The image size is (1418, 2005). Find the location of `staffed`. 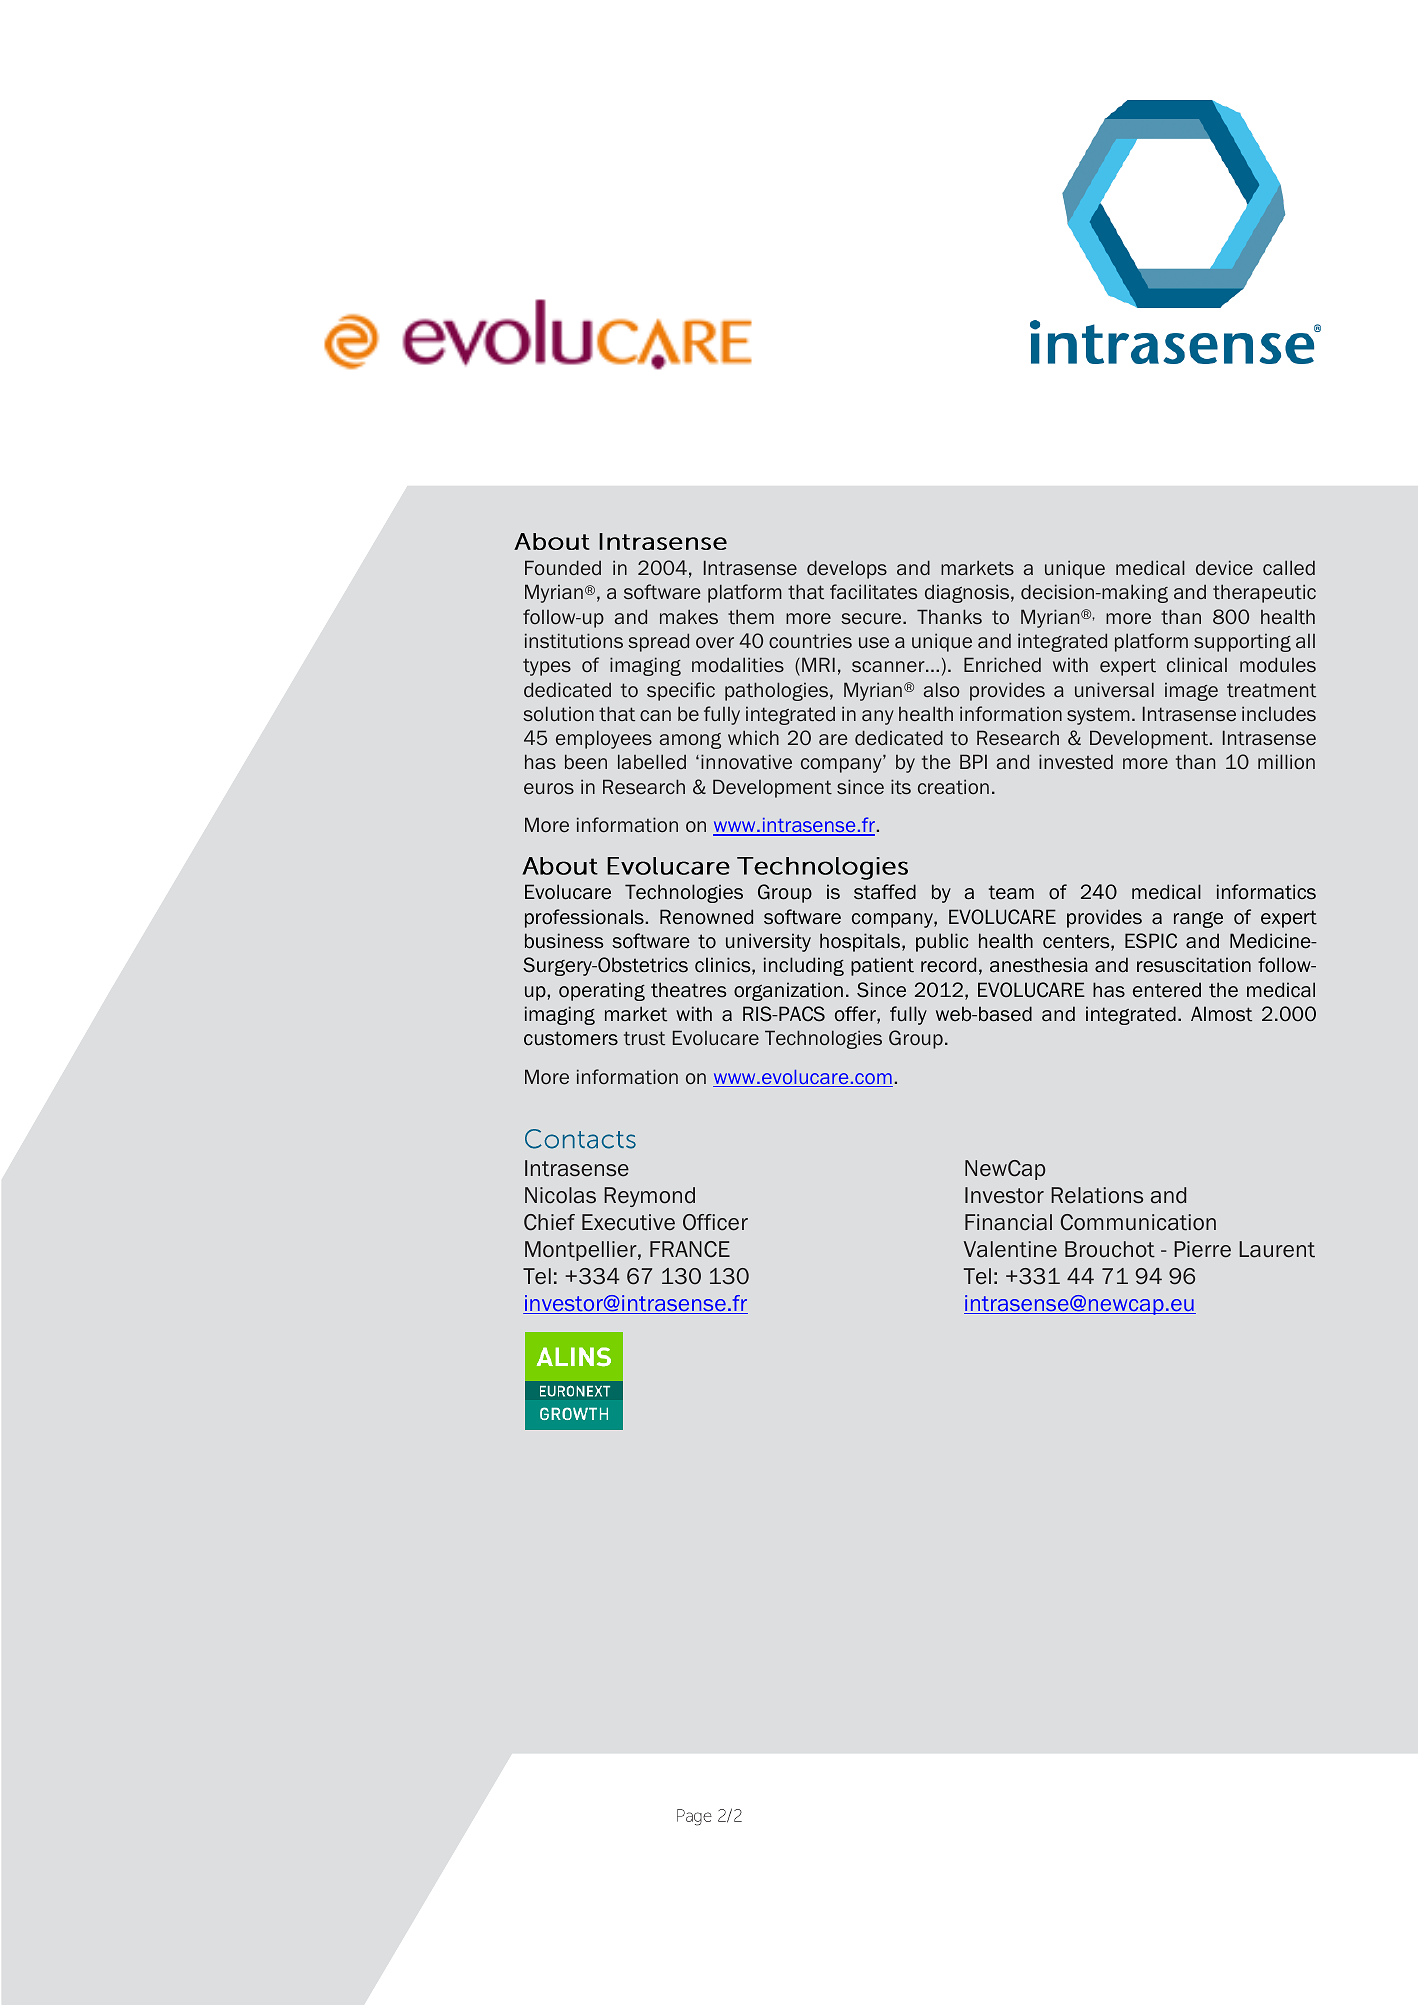

staffed is located at coordinates (885, 892).
